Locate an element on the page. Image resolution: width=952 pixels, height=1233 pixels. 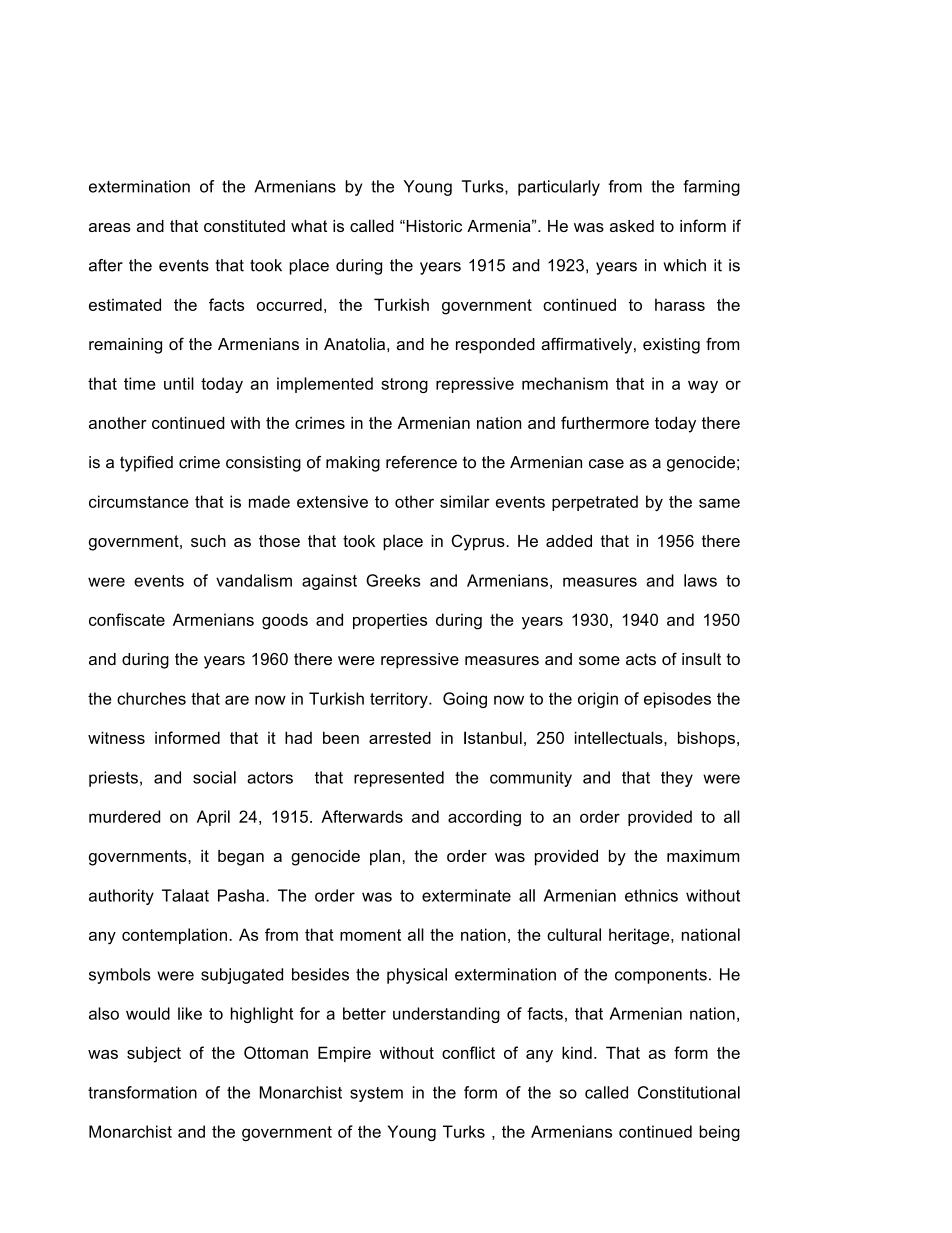
what is located at coordinates (309, 226).
